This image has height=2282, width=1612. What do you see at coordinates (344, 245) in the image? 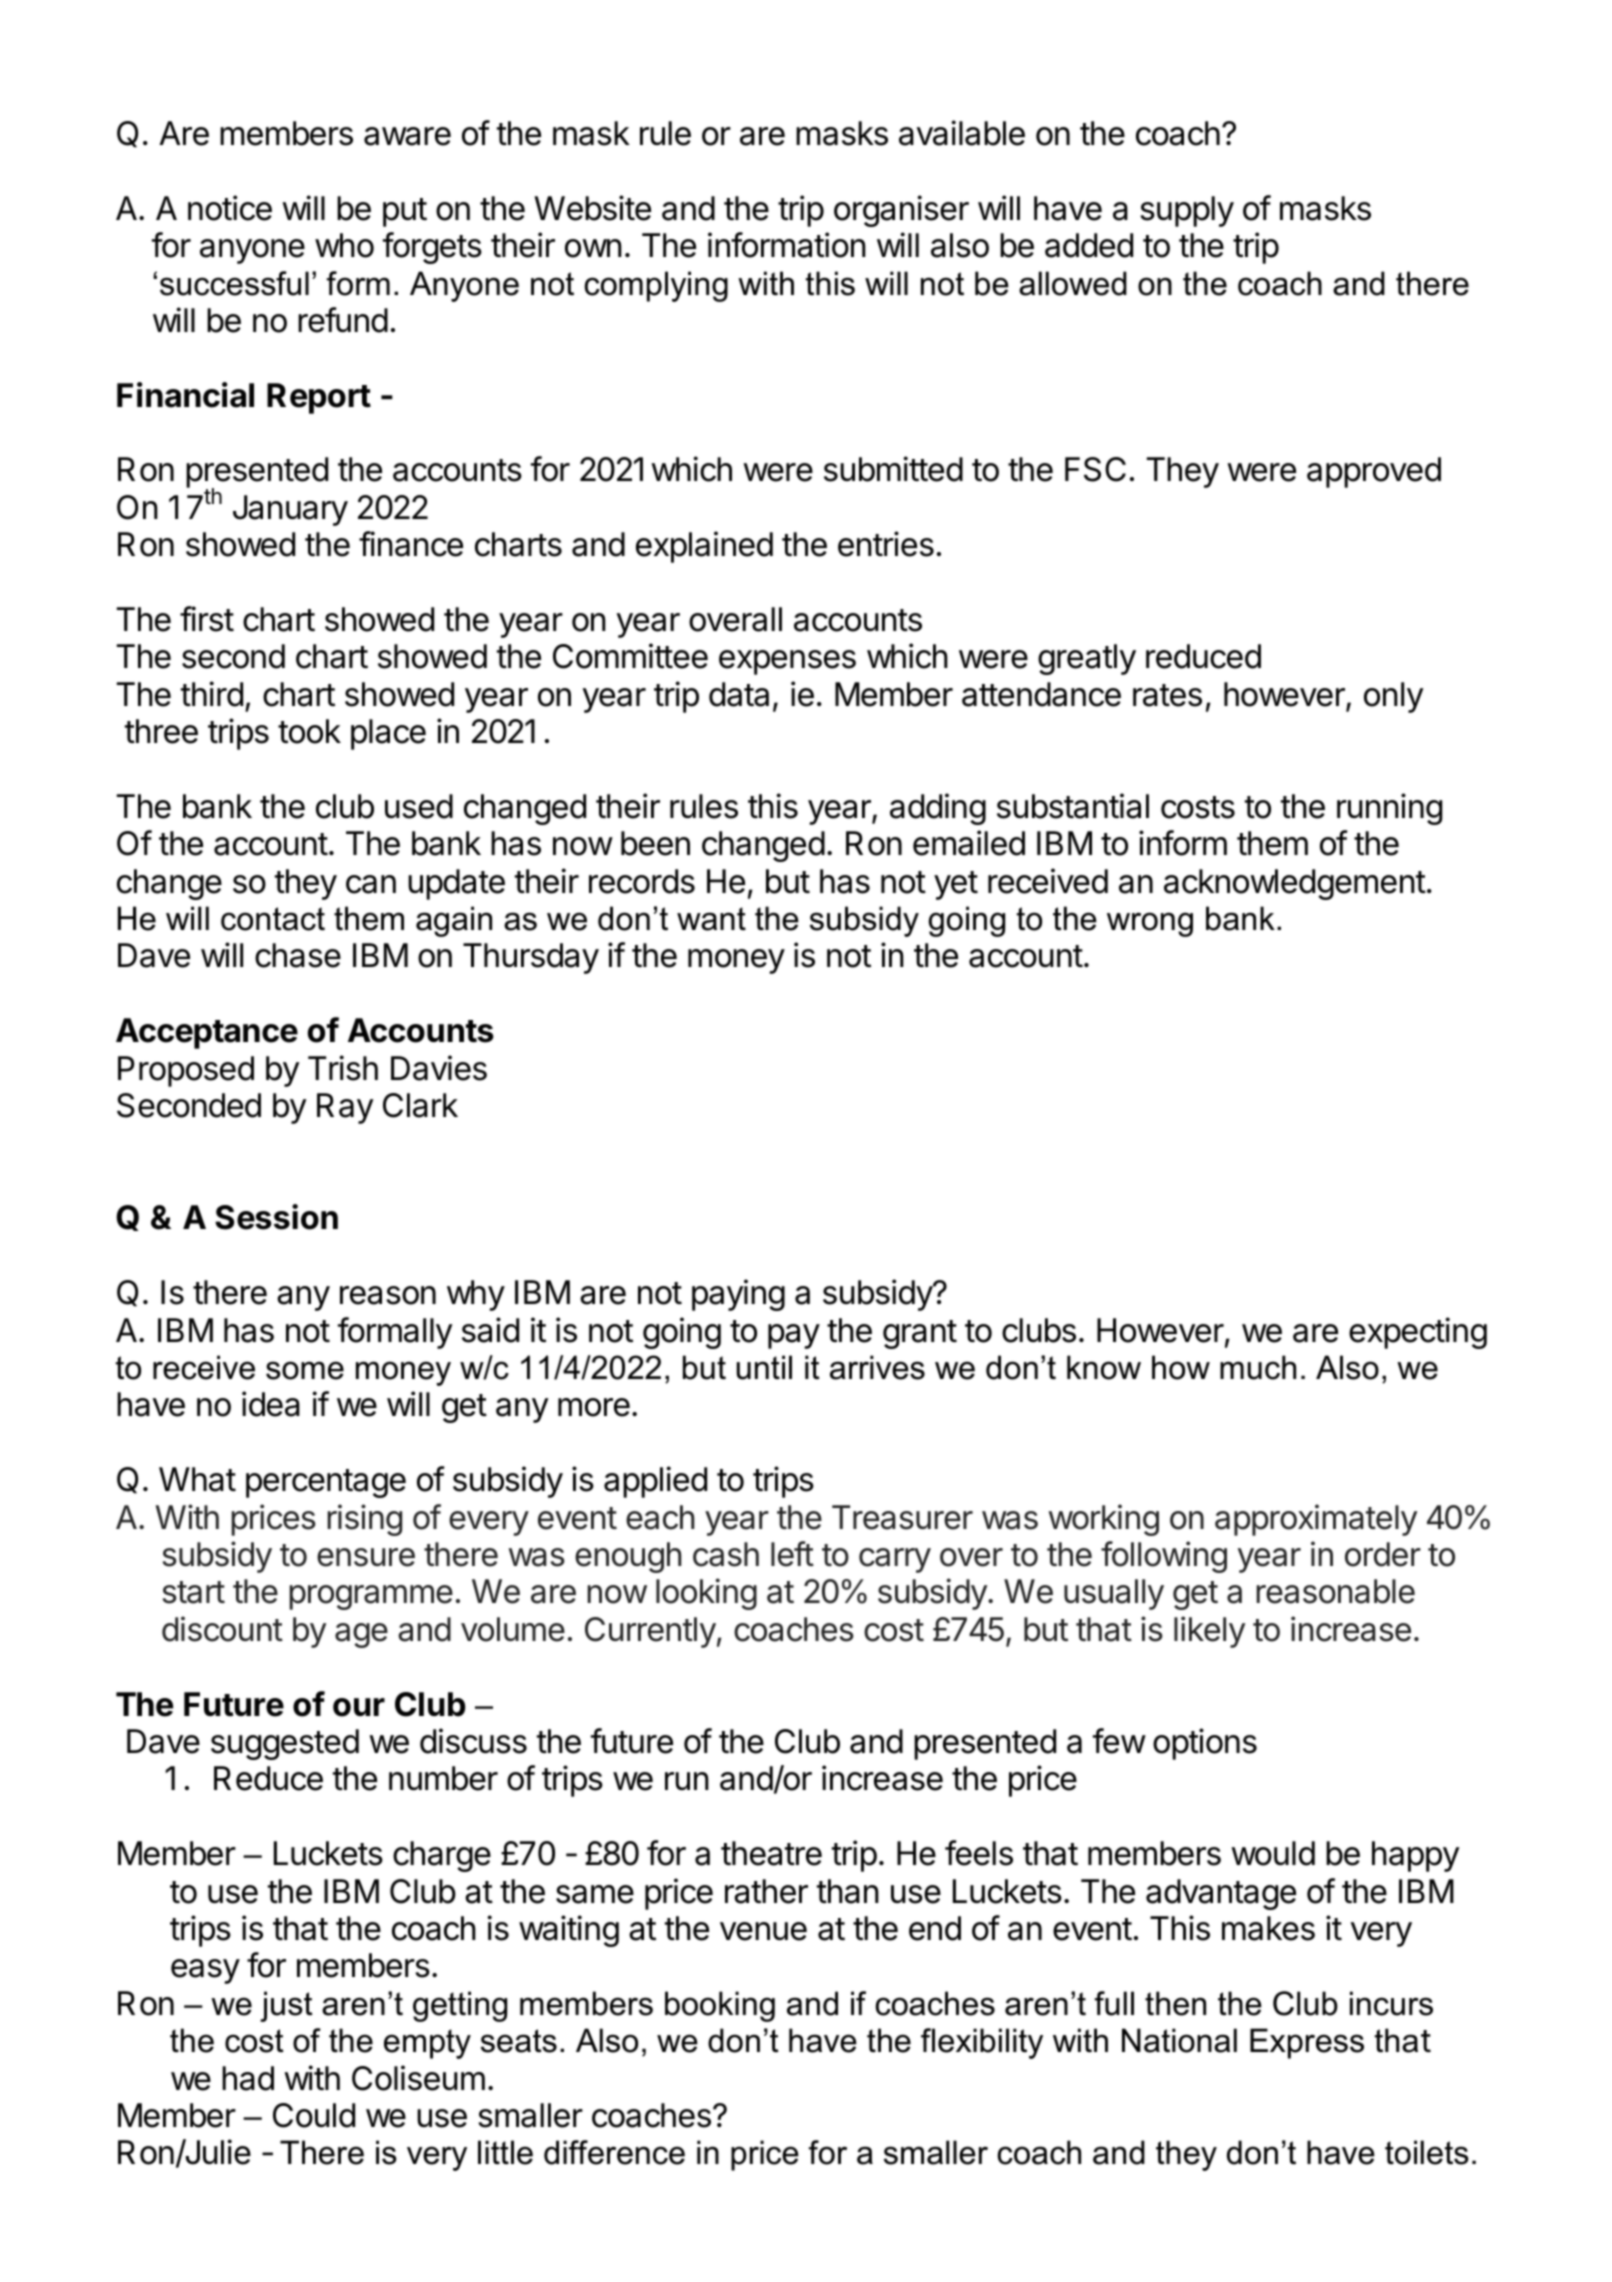
I see `who` at bounding box center [344, 245].
